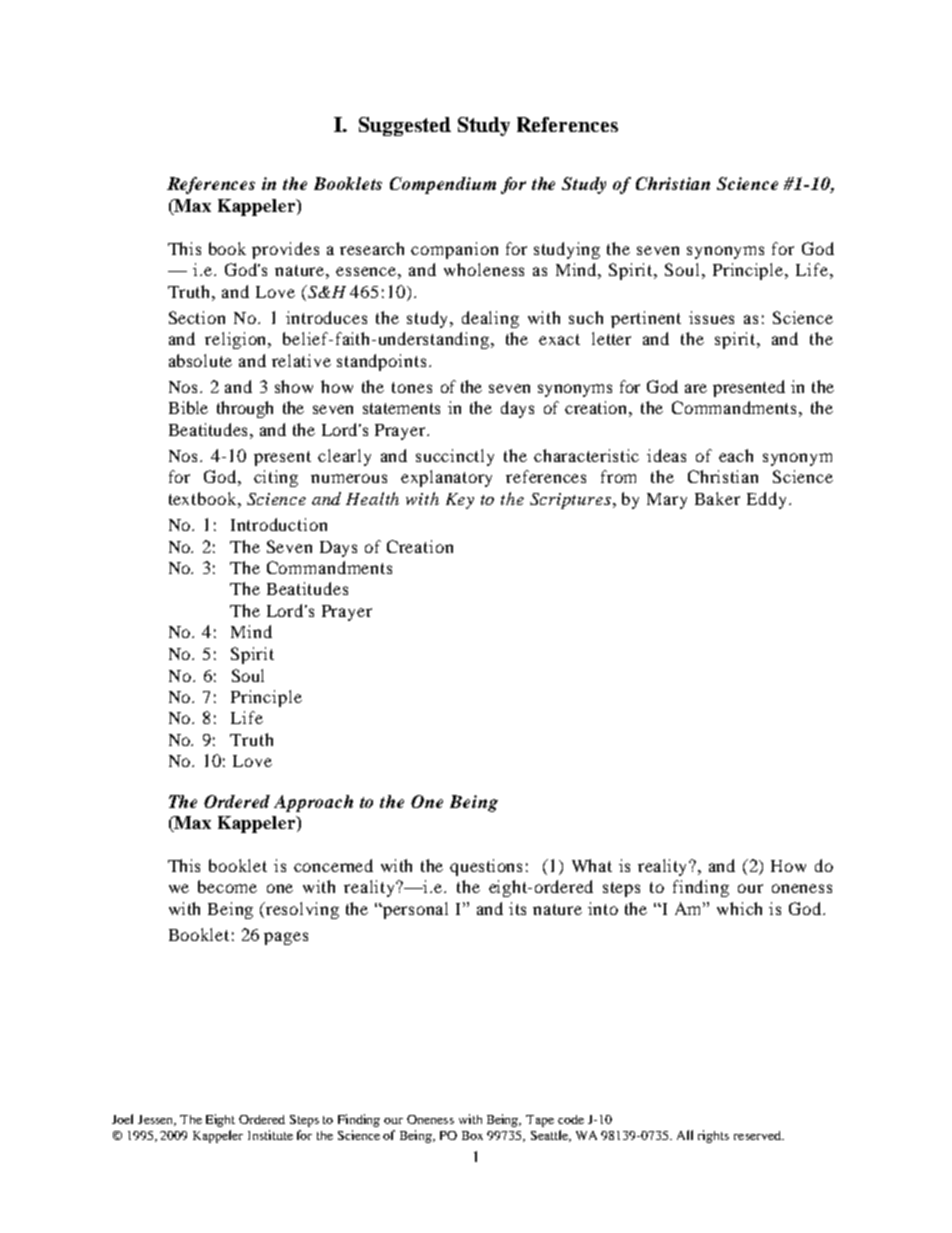 This screenshot has width=952, height=1233. I want to click on Compendium, so click(443, 185).
